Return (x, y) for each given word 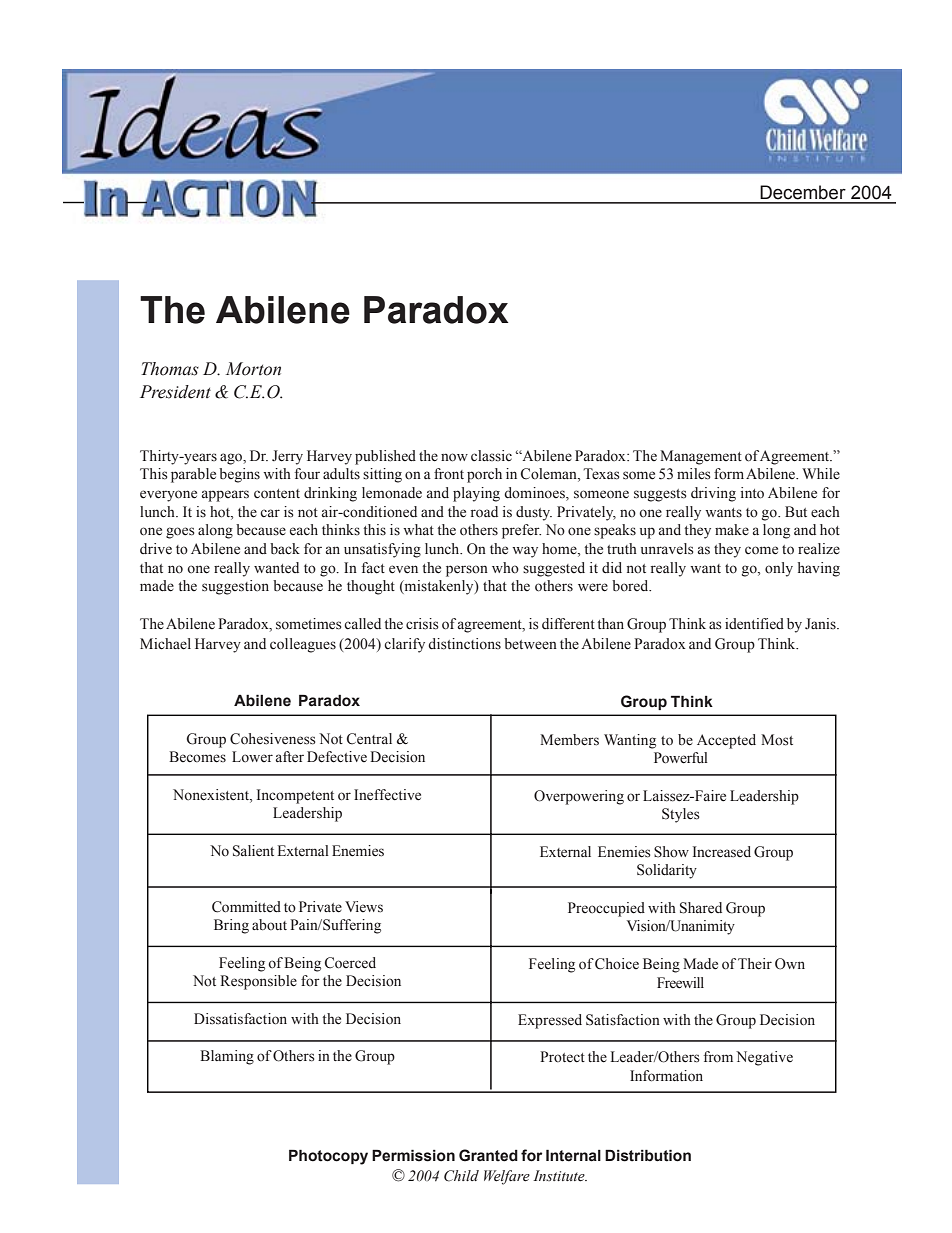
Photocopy (328, 1157)
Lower (252, 757)
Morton (253, 369)
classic (491, 455)
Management (701, 457)
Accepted (726, 741)
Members (569, 740)
